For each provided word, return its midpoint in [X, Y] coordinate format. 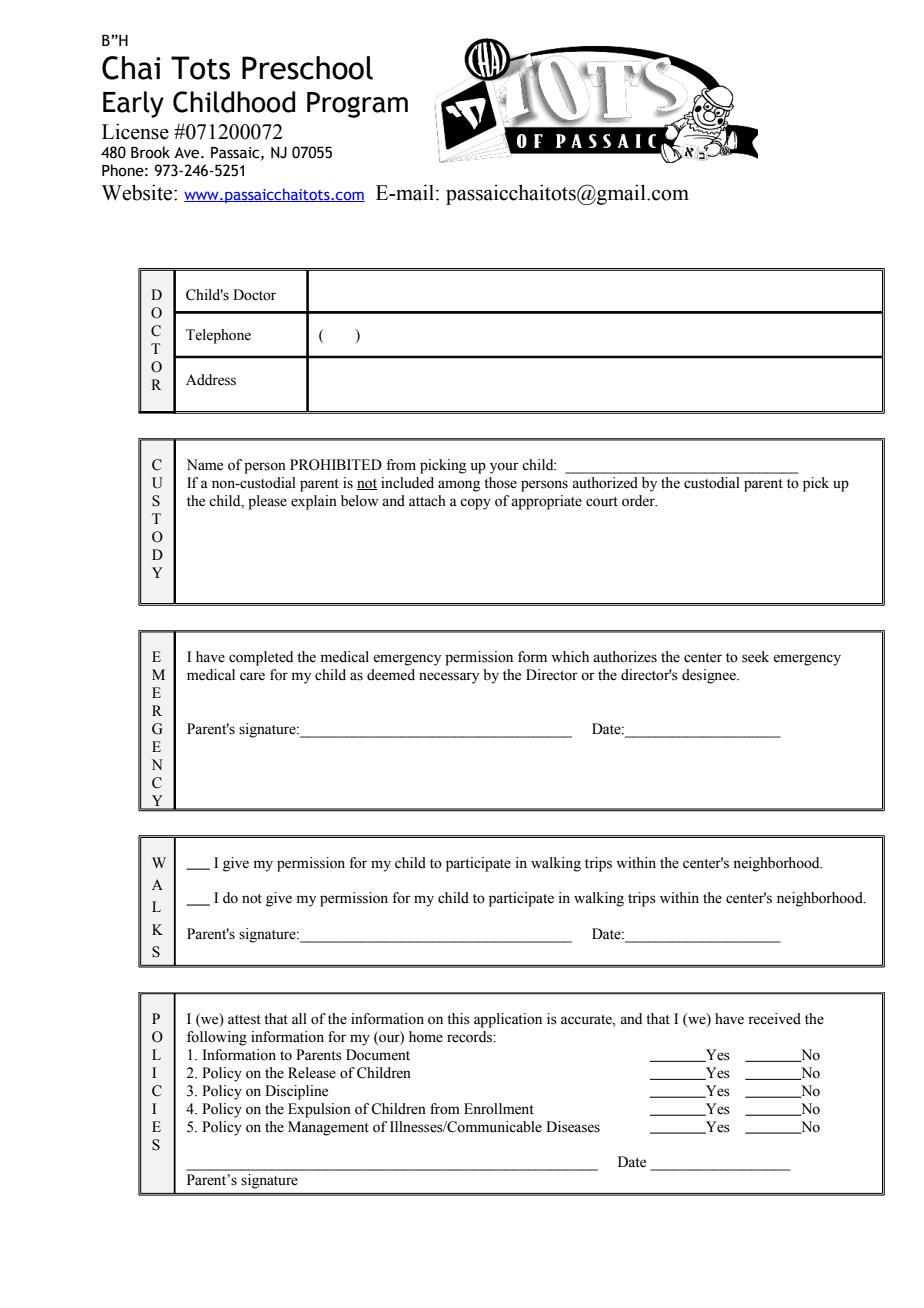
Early [133, 104]
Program [357, 105]
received [774, 1019]
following [217, 1038]
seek [755, 657]
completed [261, 658]
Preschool [307, 68]
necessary [449, 678]
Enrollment [499, 1109]
